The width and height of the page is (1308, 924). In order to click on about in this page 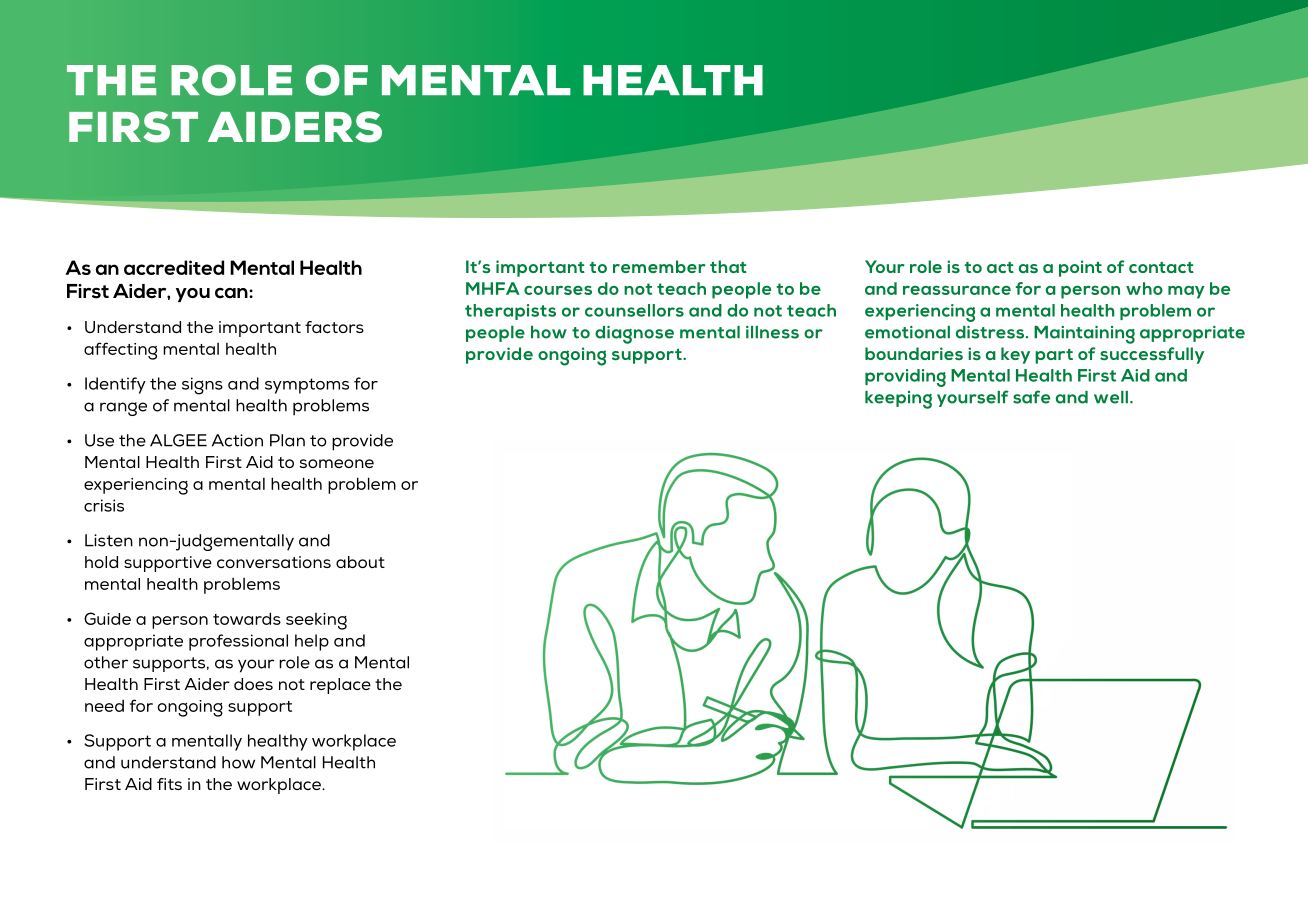, I will do `click(360, 562)`.
